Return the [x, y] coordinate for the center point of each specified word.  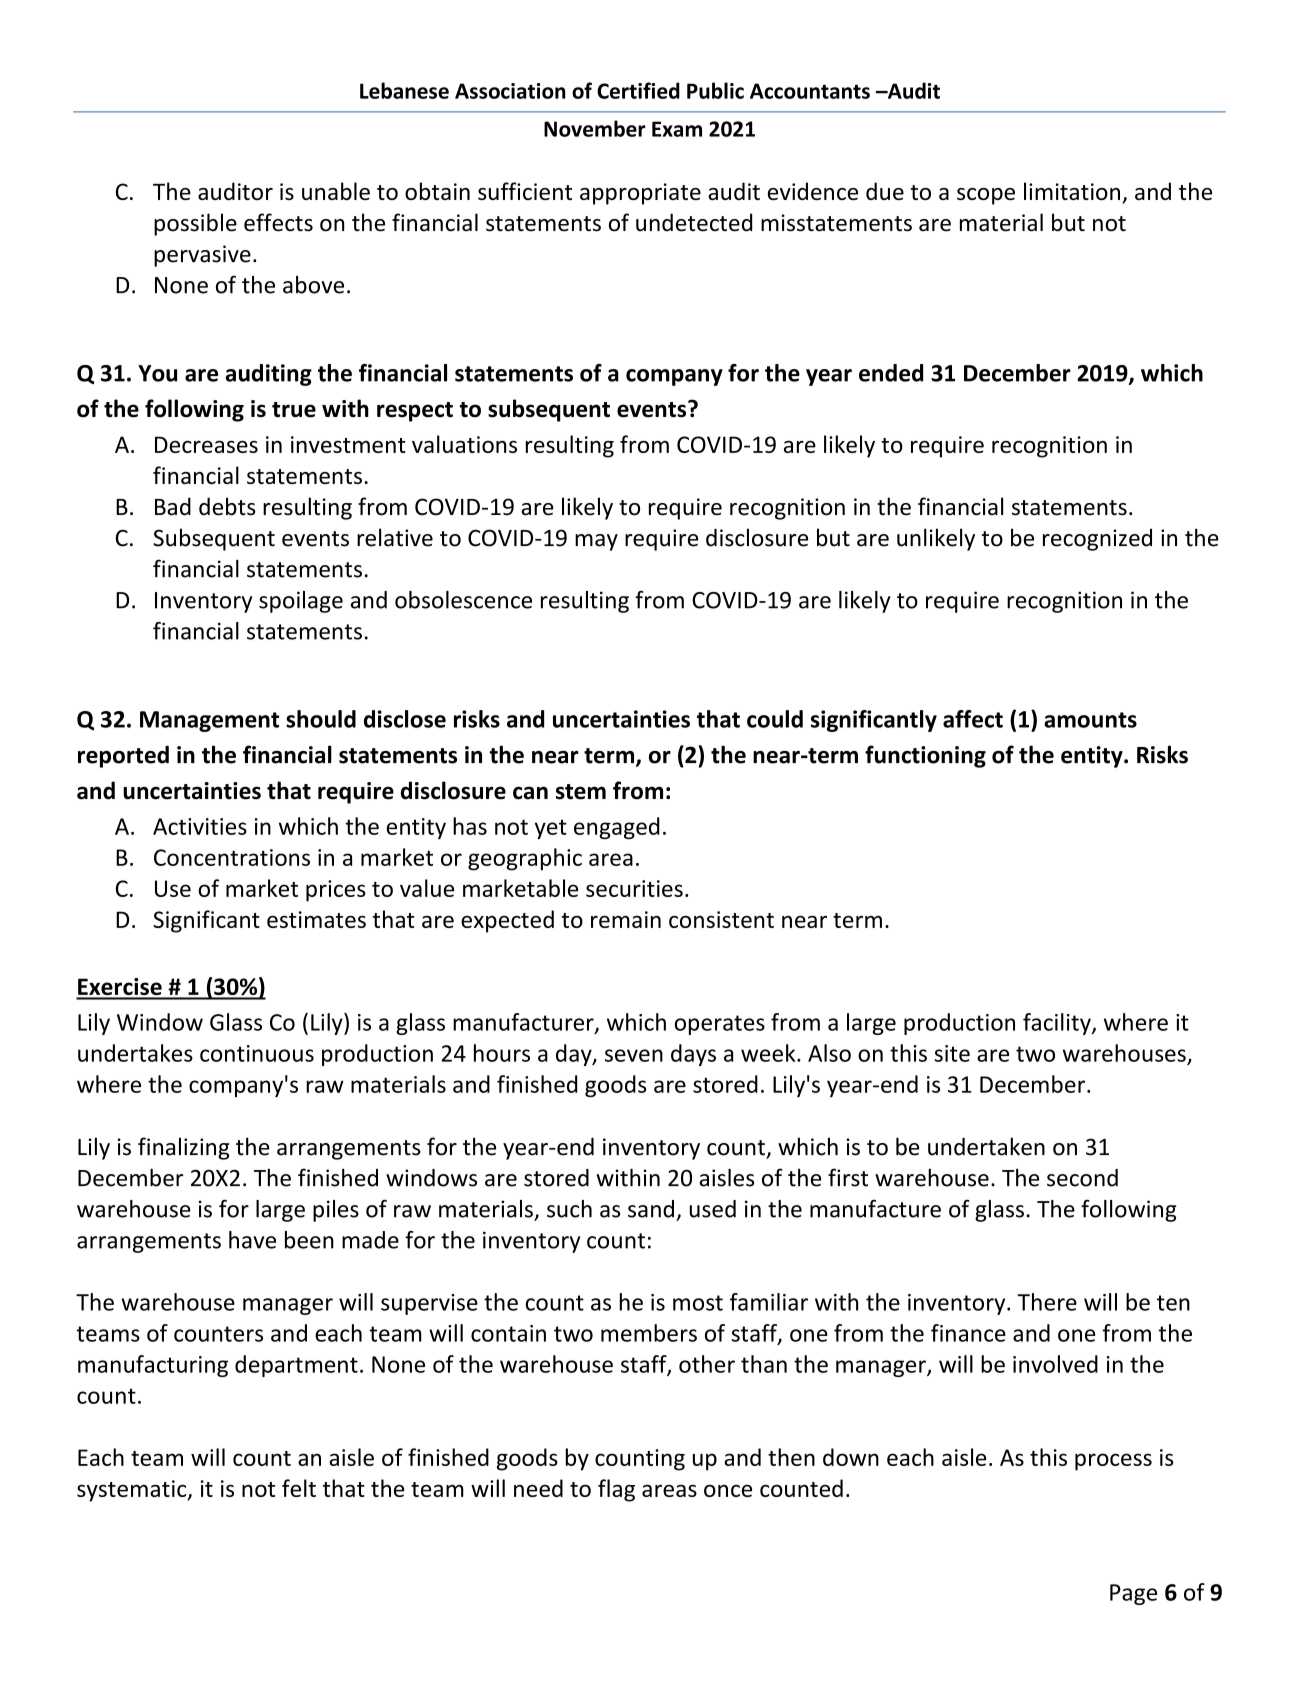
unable [336, 191]
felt [299, 1488]
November [595, 128]
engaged [617, 828]
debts [227, 506]
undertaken [986, 1146]
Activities [200, 826]
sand [651, 1209]
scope [986, 196]
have [252, 1240]
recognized [1097, 540]
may [596, 542]
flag [616, 1490]
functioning [925, 756]
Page [1133, 1594]
